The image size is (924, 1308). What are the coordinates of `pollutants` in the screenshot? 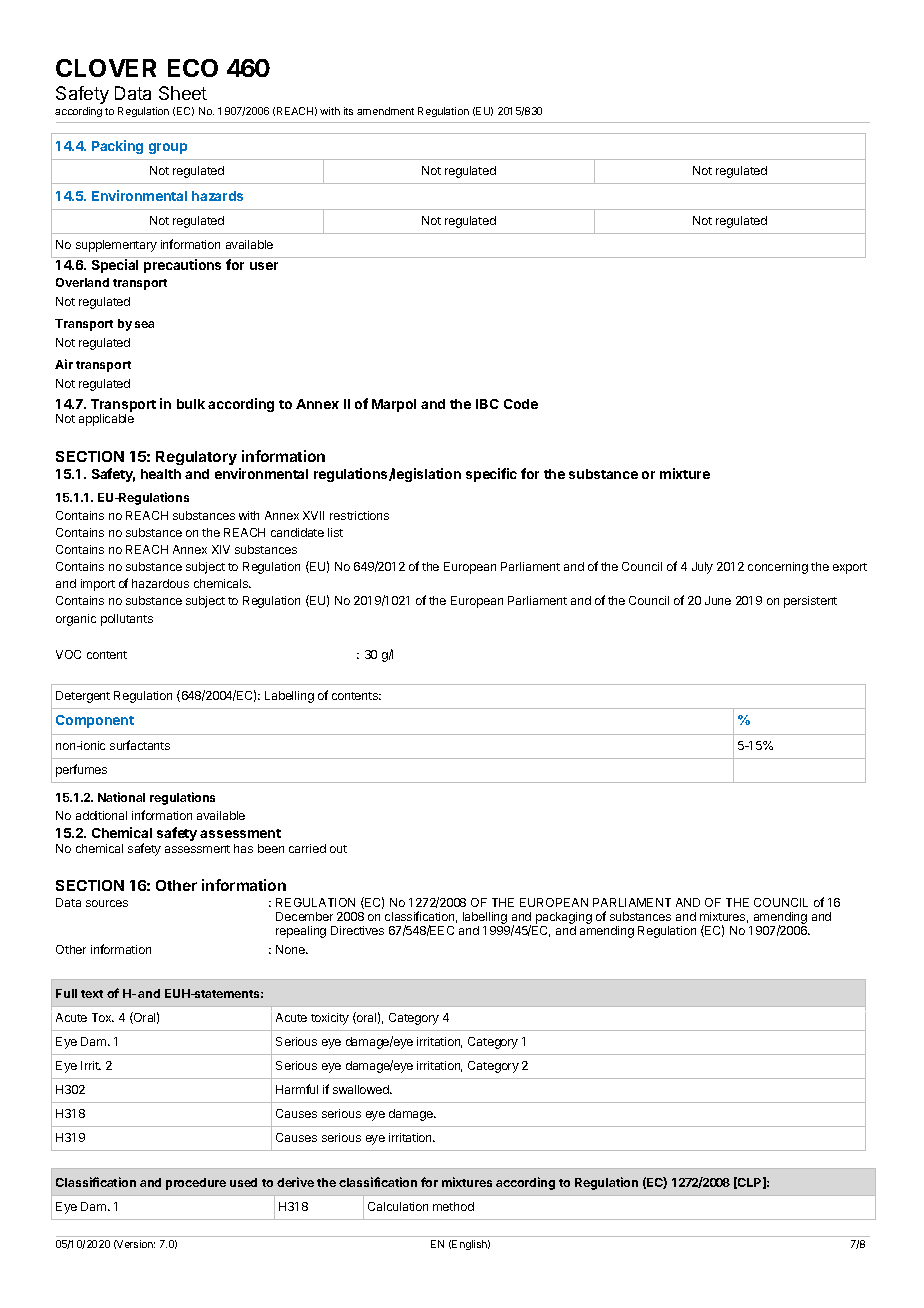 It's located at (127, 620).
